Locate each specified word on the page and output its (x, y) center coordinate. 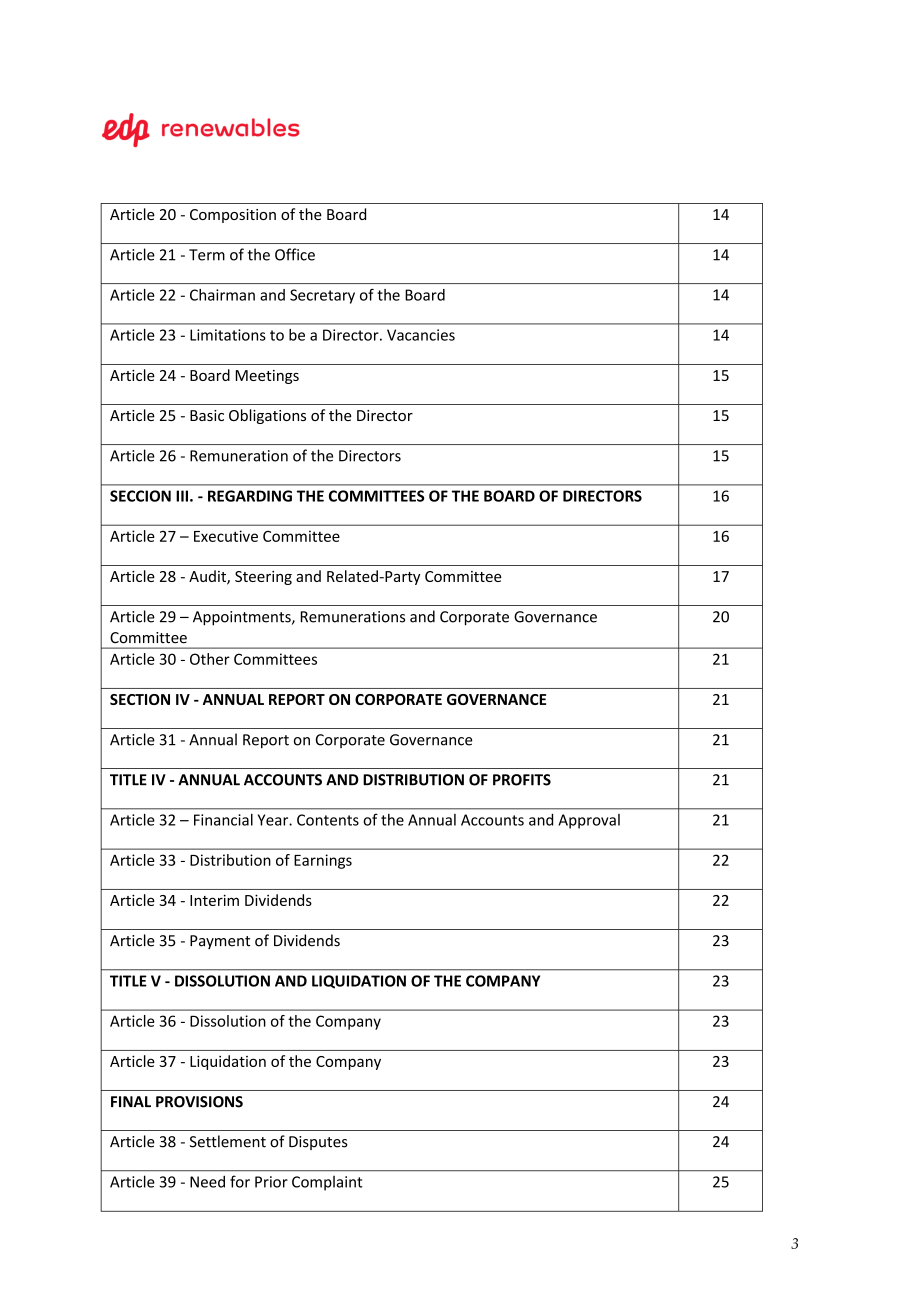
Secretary (322, 296)
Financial (223, 820)
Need (207, 1181)
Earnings (323, 861)
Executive (226, 536)
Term (207, 255)
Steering (263, 578)
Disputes (318, 1143)
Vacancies (421, 335)
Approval (589, 821)
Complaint (327, 1183)
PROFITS (522, 780)
